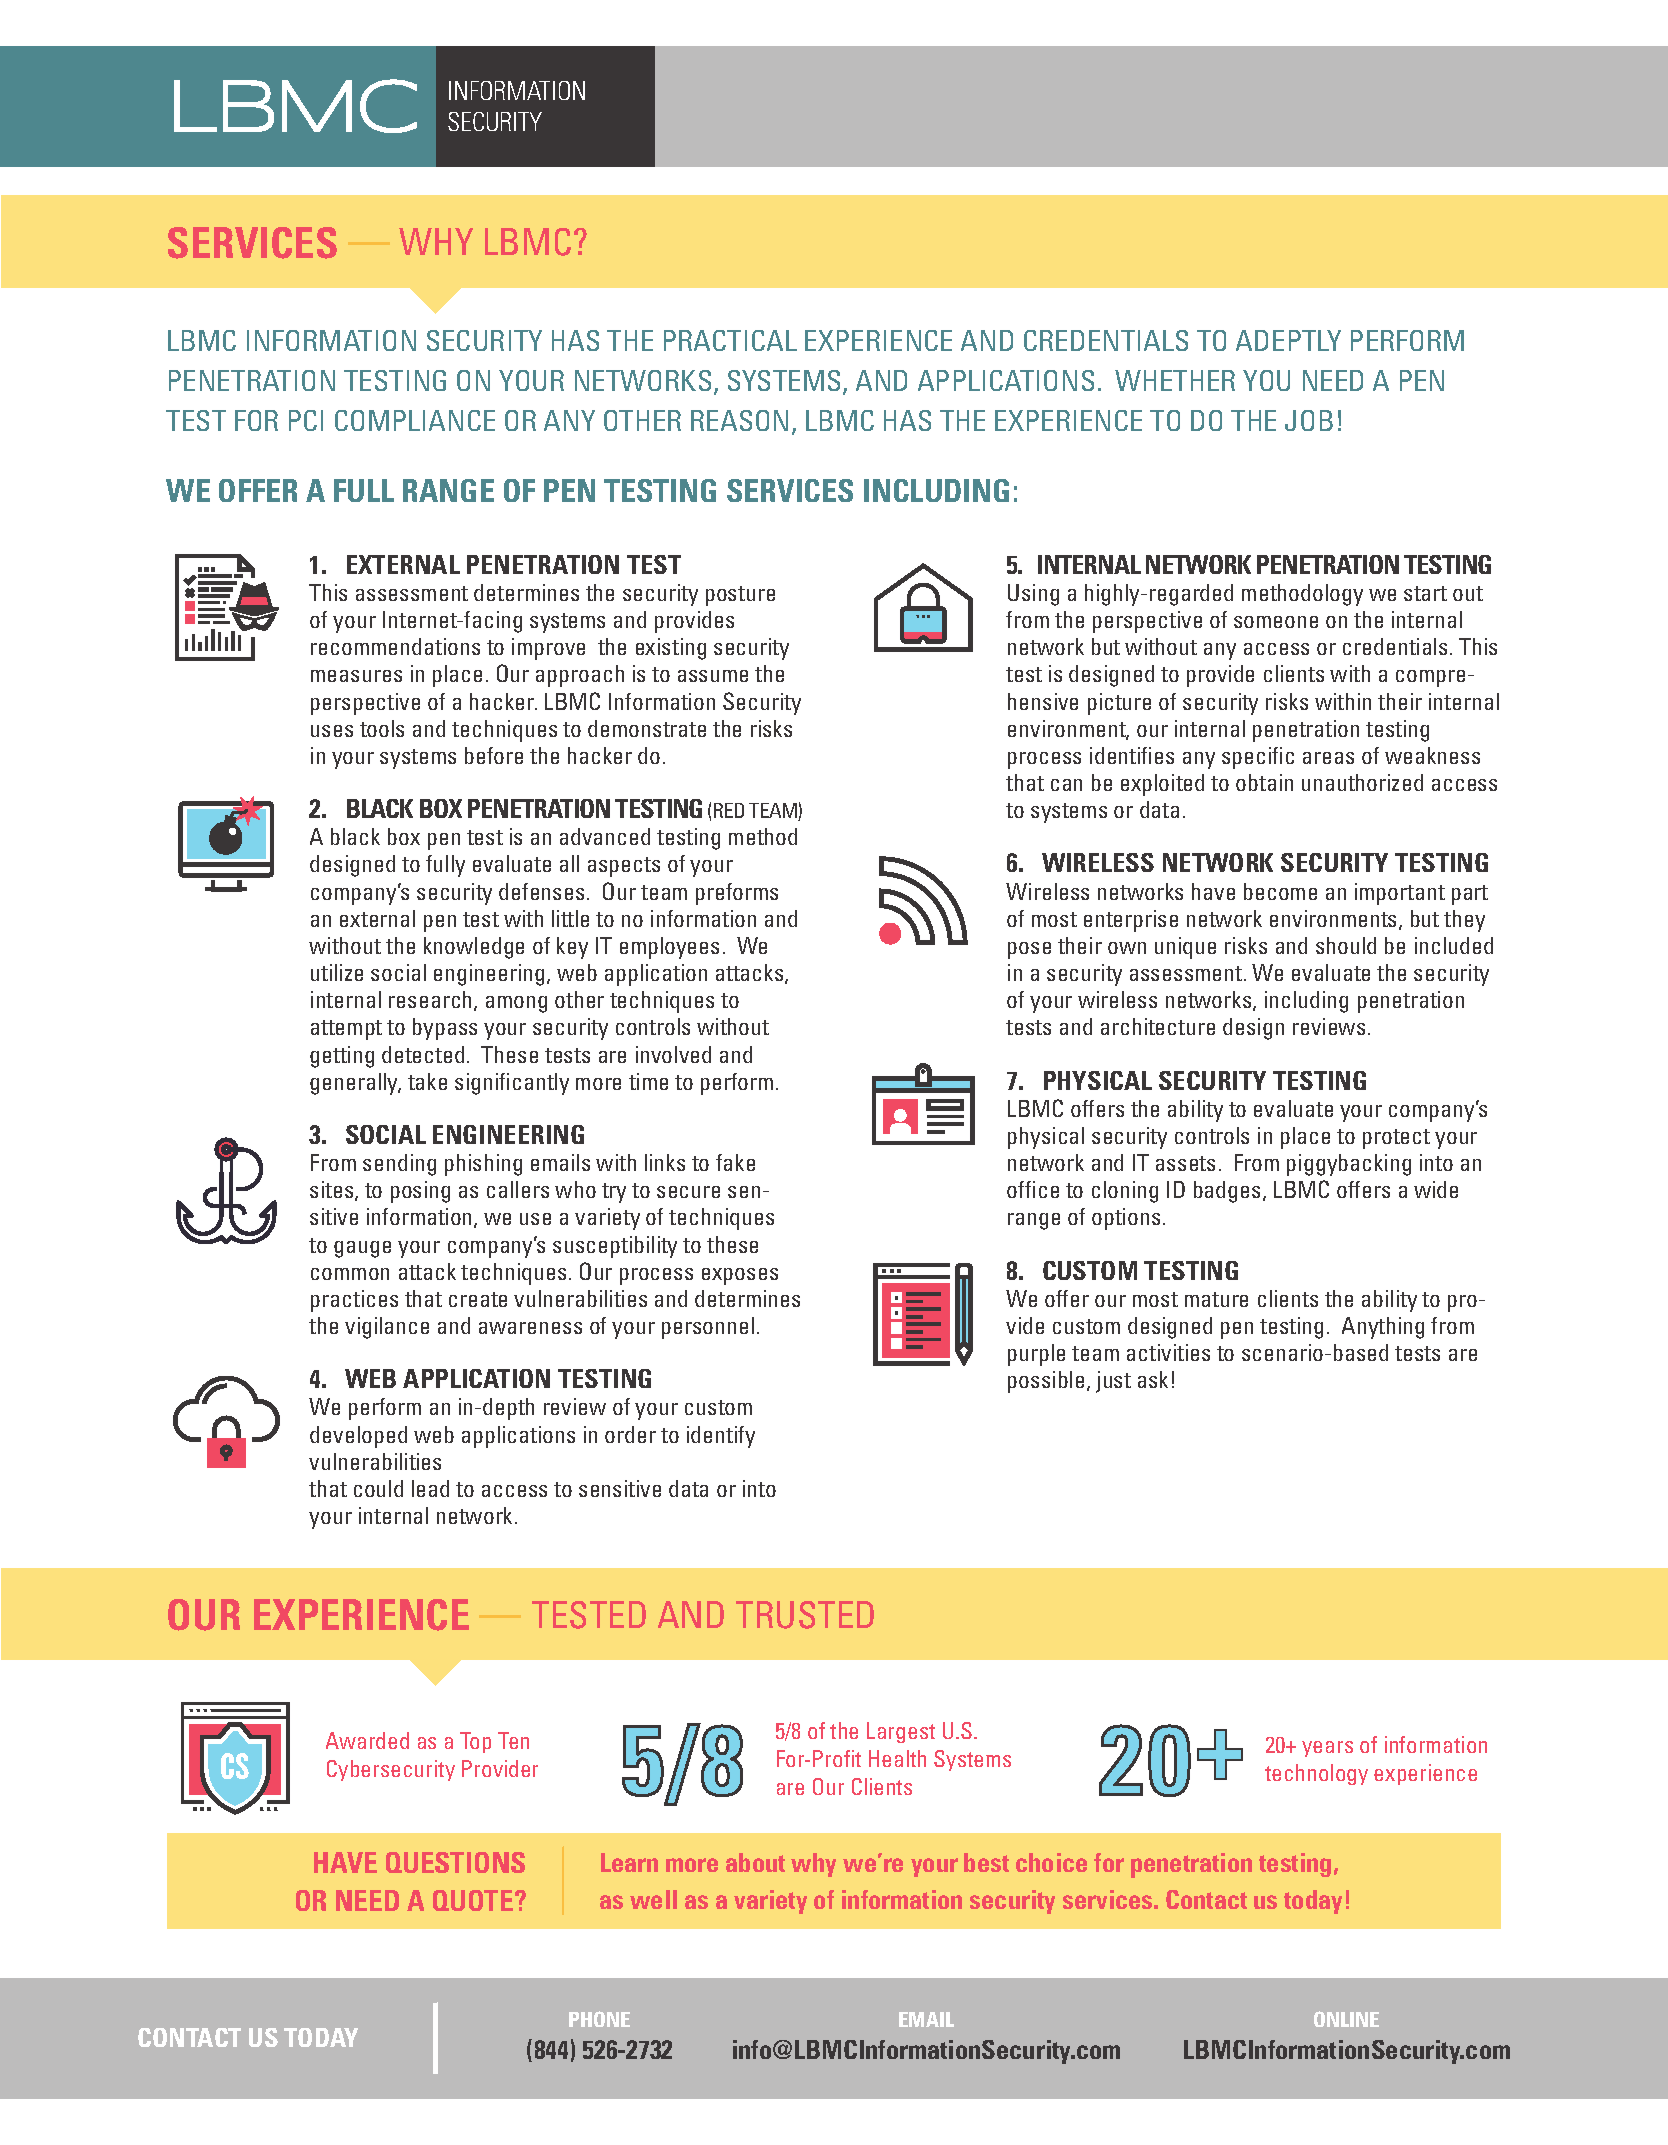 This document has height=2145, width=1668. I want to click on TRUSTED, so click(805, 1615).
